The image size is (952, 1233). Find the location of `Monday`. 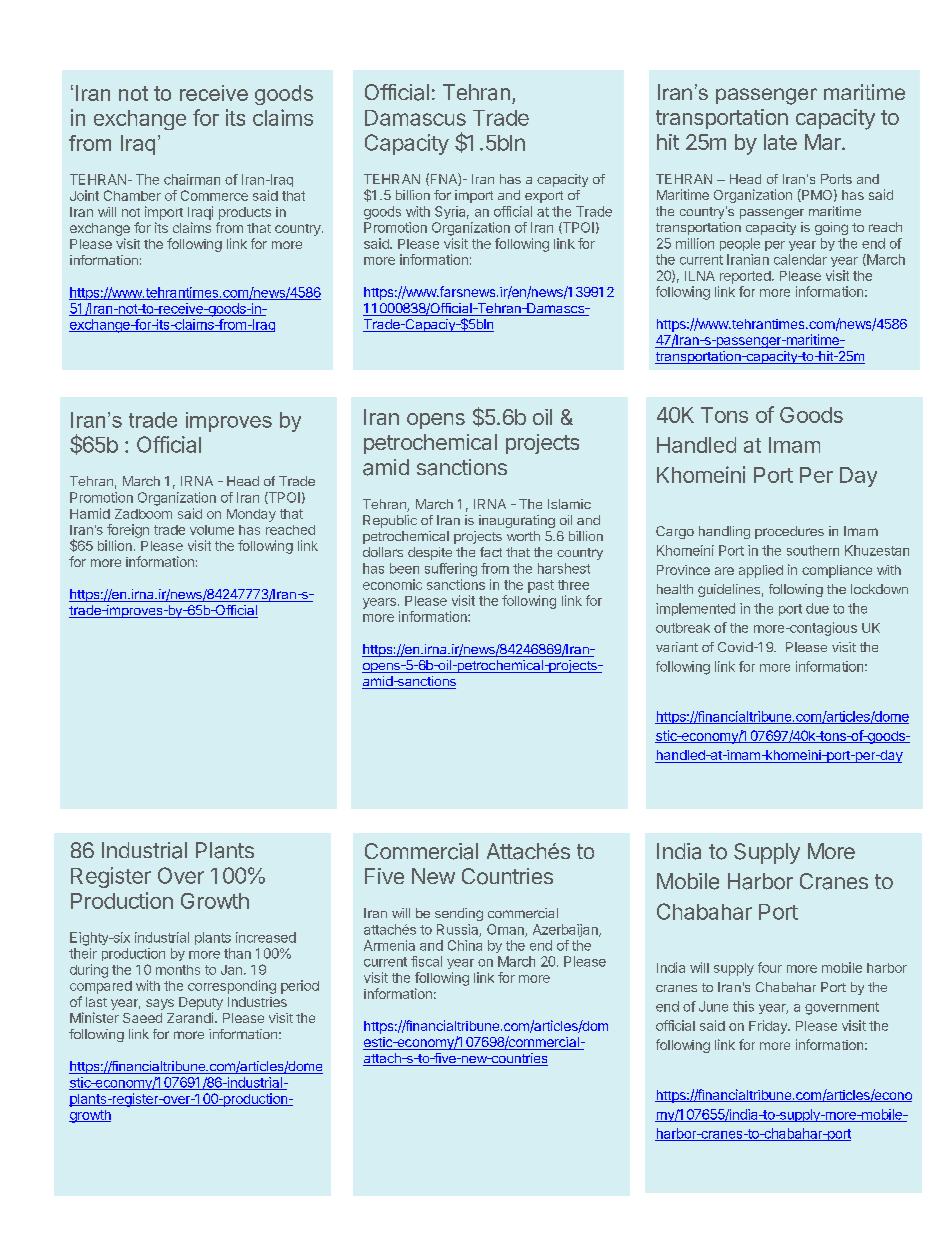

Monday is located at coordinates (251, 515).
